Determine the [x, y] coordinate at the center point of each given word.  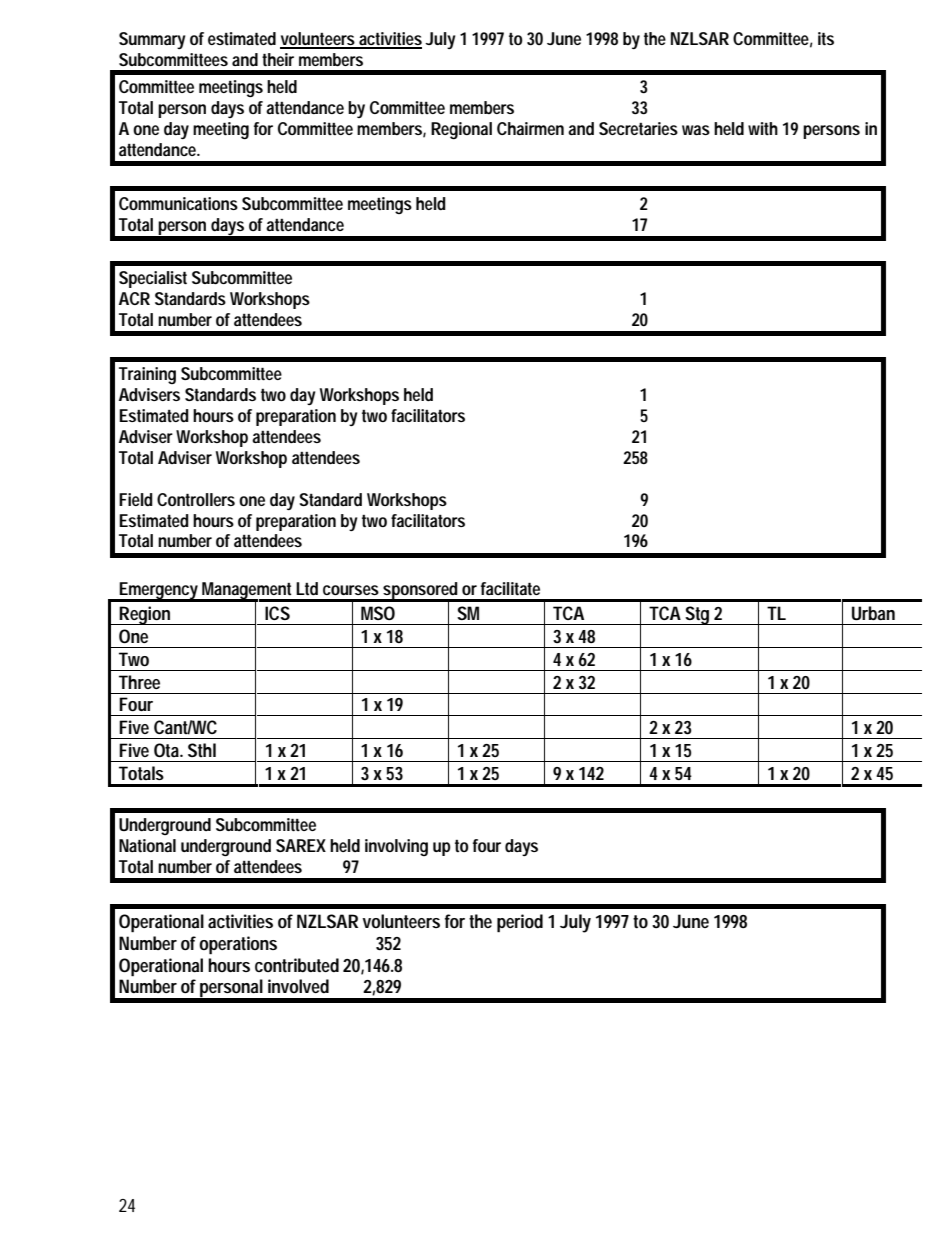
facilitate [510, 589]
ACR [134, 298]
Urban [873, 613]
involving [396, 847]
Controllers [196, 500]
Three [139, 682]
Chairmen [530, 128]
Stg [698, 615]
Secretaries [638, 128]
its [826, 39]
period [520, 923]
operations [238, 945]
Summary [152, 40]
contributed [297, 965]
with [763, 128]
